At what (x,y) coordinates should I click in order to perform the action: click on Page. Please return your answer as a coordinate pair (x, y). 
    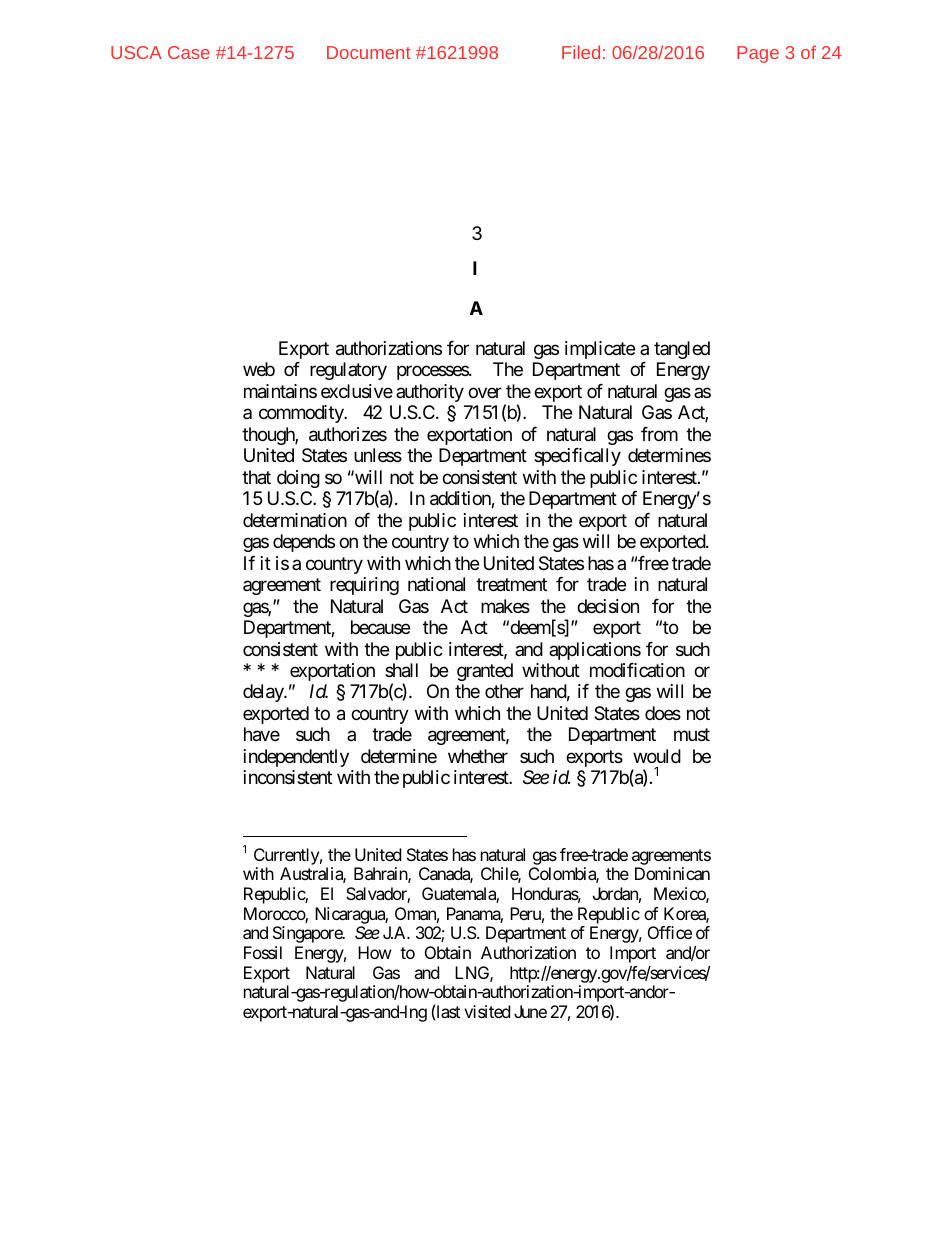
    Looking at the image, I should click on (758, 54).
